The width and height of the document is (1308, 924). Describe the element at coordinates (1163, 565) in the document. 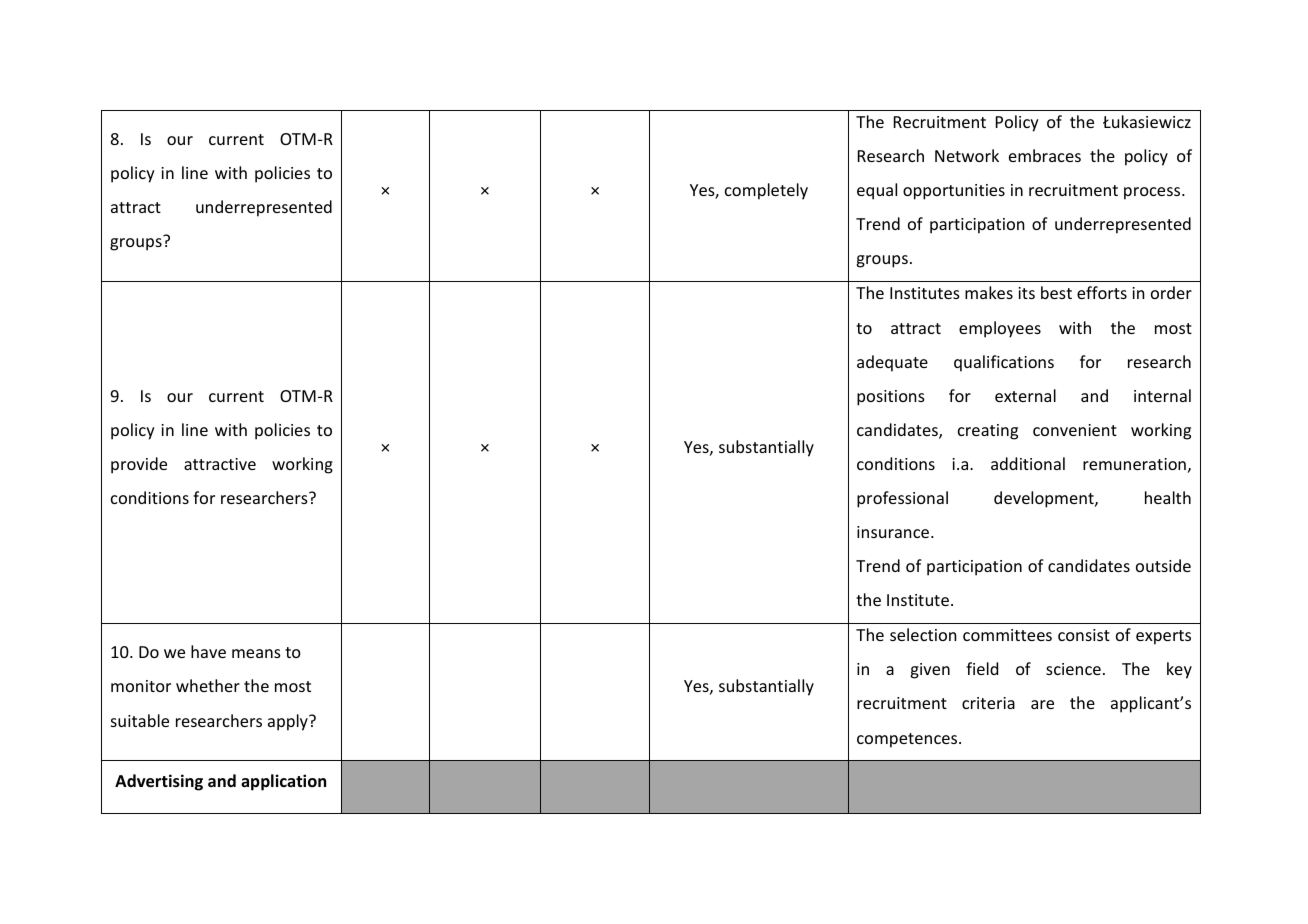

I see `outside` at that location.
